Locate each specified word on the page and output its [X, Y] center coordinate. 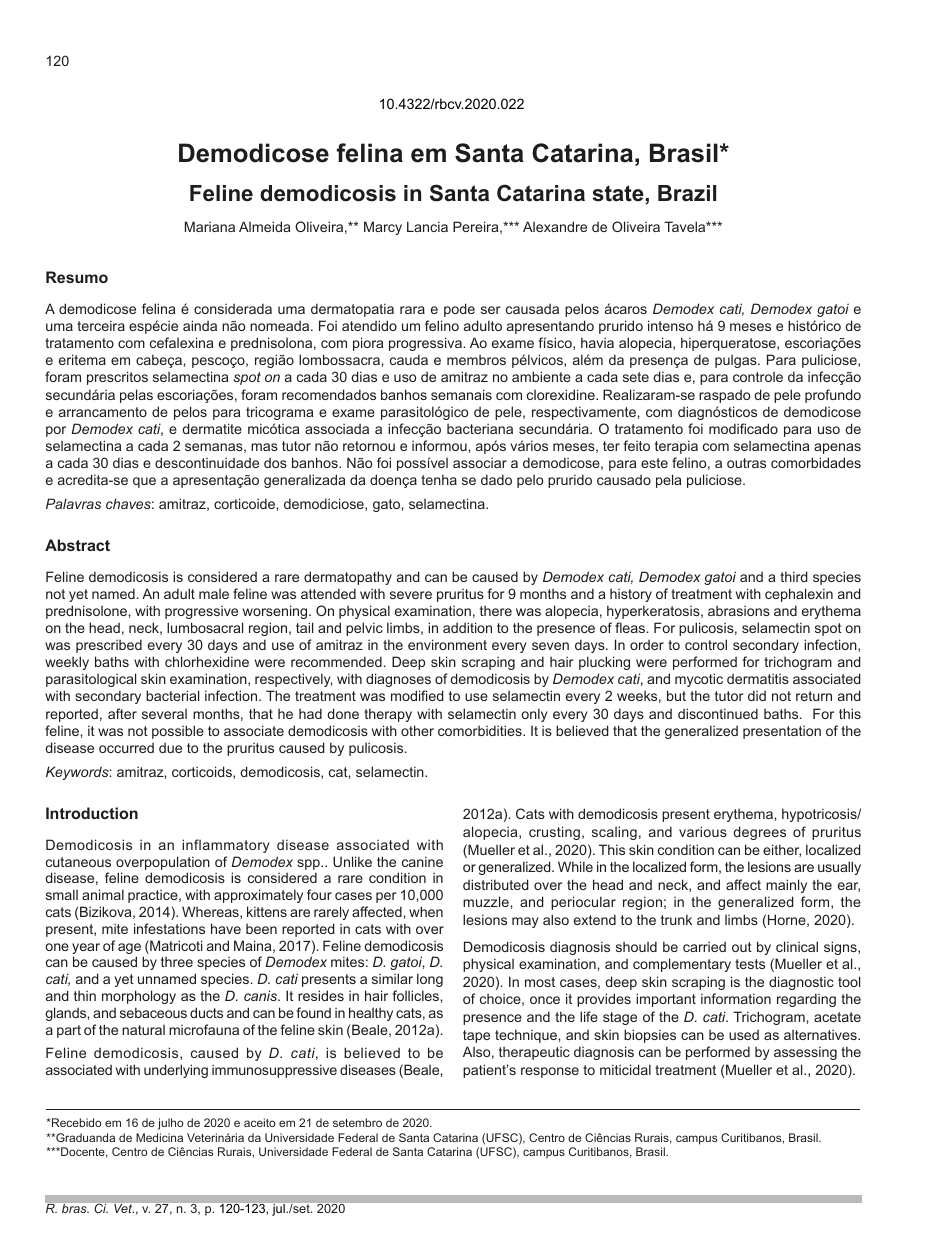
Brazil [687, 193]
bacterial [172, 695]
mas [264, 447]
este [654, 463]
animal [103, 894]
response [550, 1072]
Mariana [210, 226]
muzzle [487, 901]
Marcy [383, 228]
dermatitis [758, 679]
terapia [676, 447]
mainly [786, 886]
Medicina [159, 1137]
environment [447, 644]
